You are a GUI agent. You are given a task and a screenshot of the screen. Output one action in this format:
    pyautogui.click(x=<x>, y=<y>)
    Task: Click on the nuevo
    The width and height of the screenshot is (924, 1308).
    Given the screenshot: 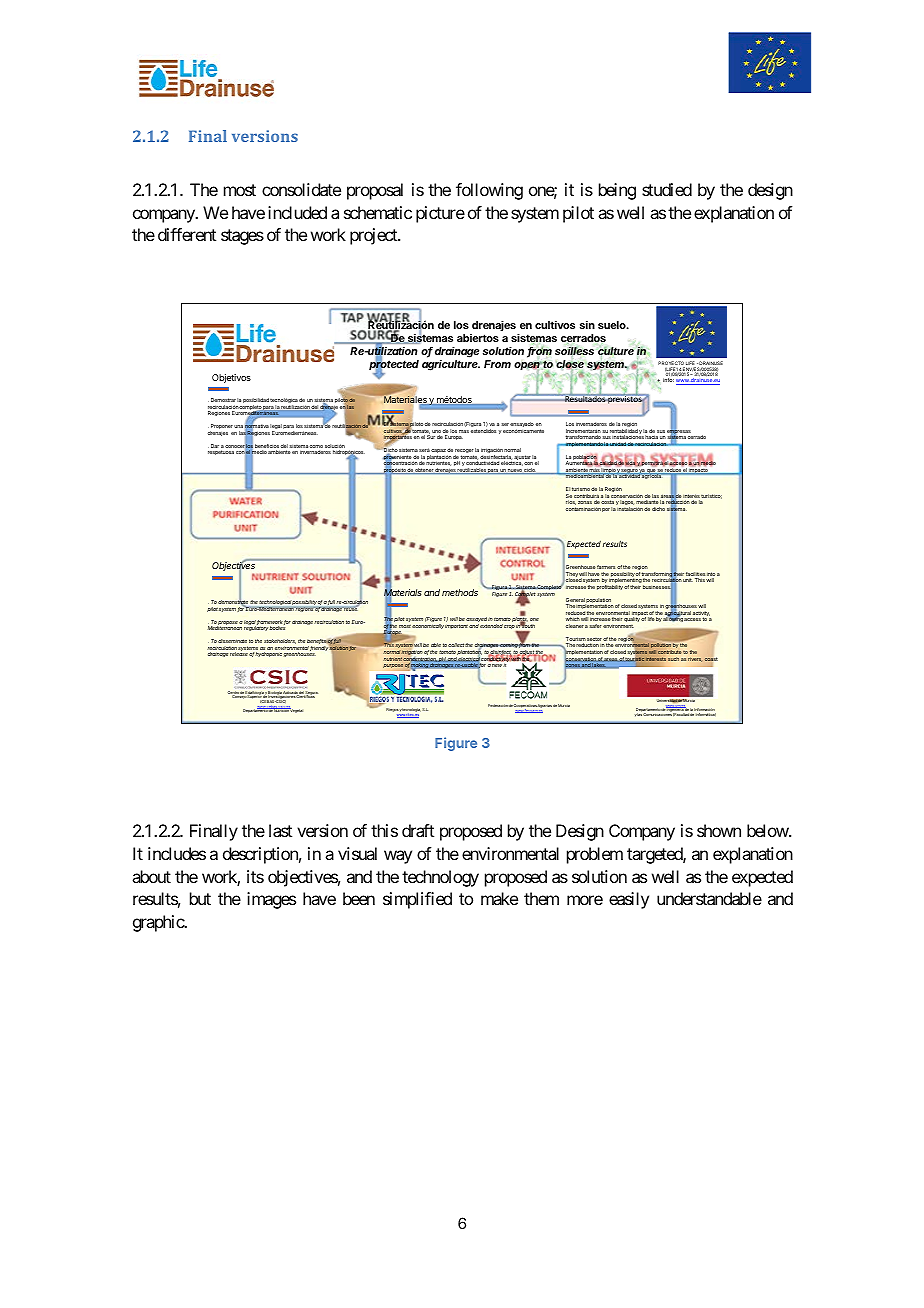 What is the action you would take?
    pyautogui.click(x=515, y=471)
